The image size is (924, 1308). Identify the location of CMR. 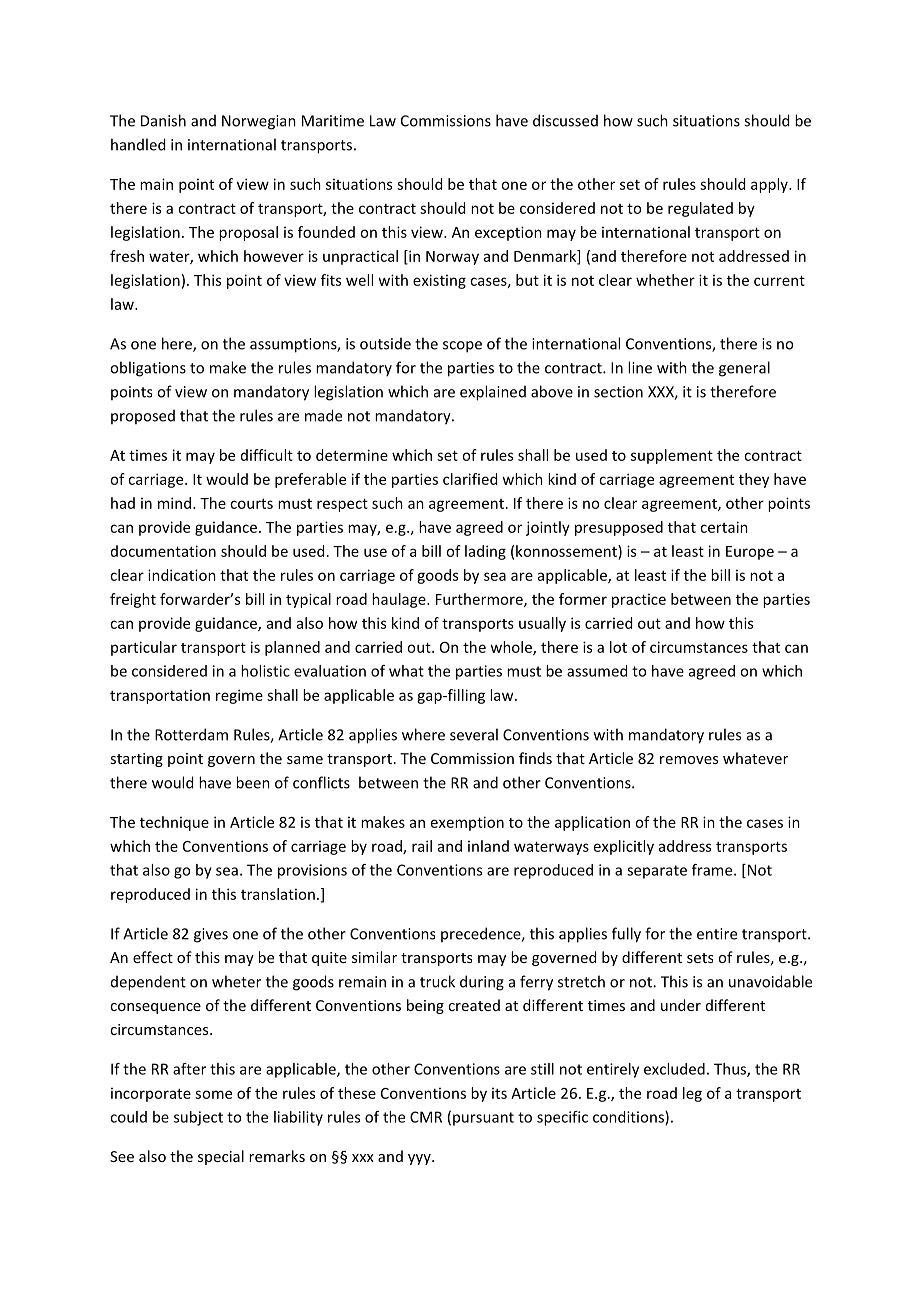
(426, 1117).
